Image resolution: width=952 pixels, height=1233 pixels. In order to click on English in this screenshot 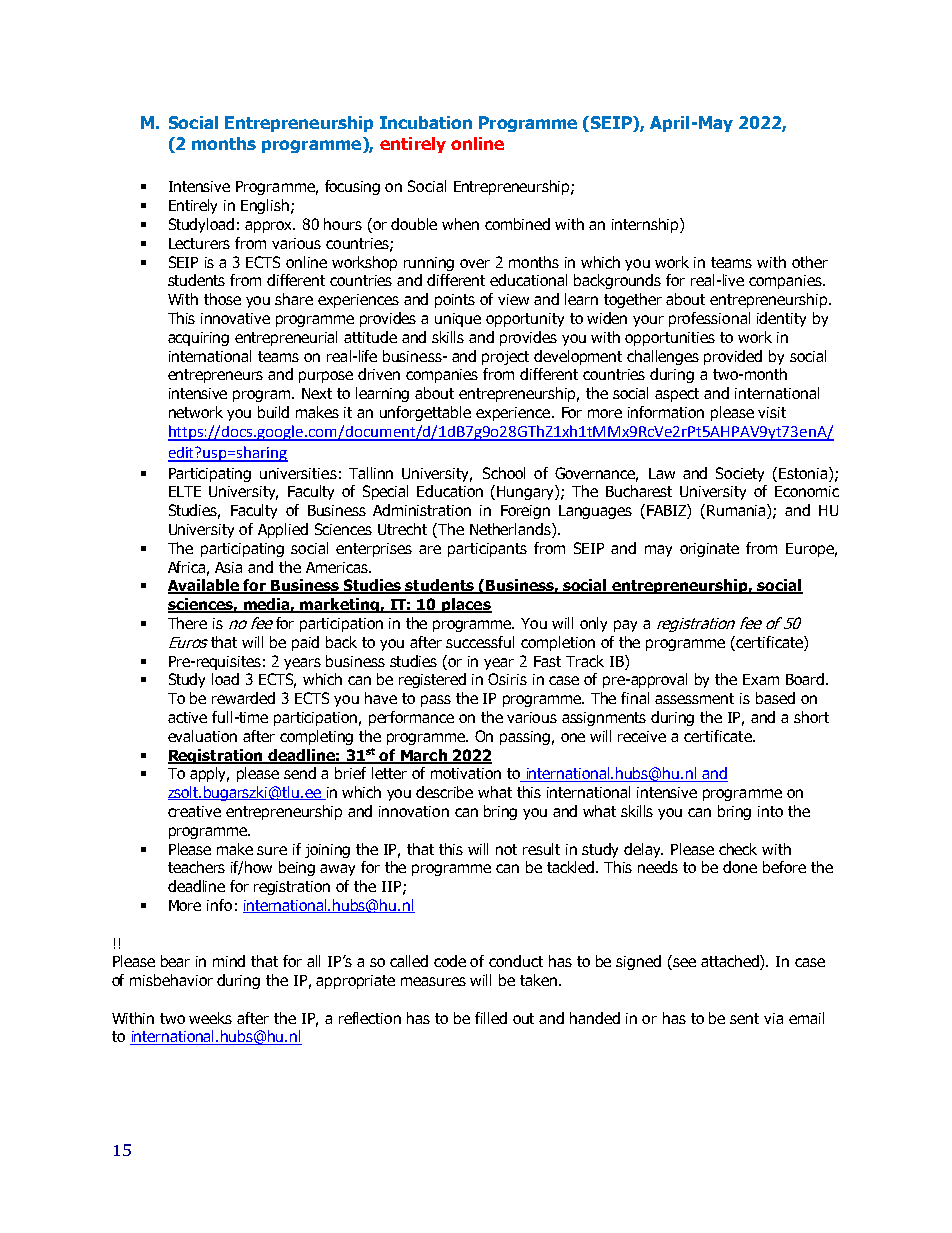, I will do `click(265, 206)`.
